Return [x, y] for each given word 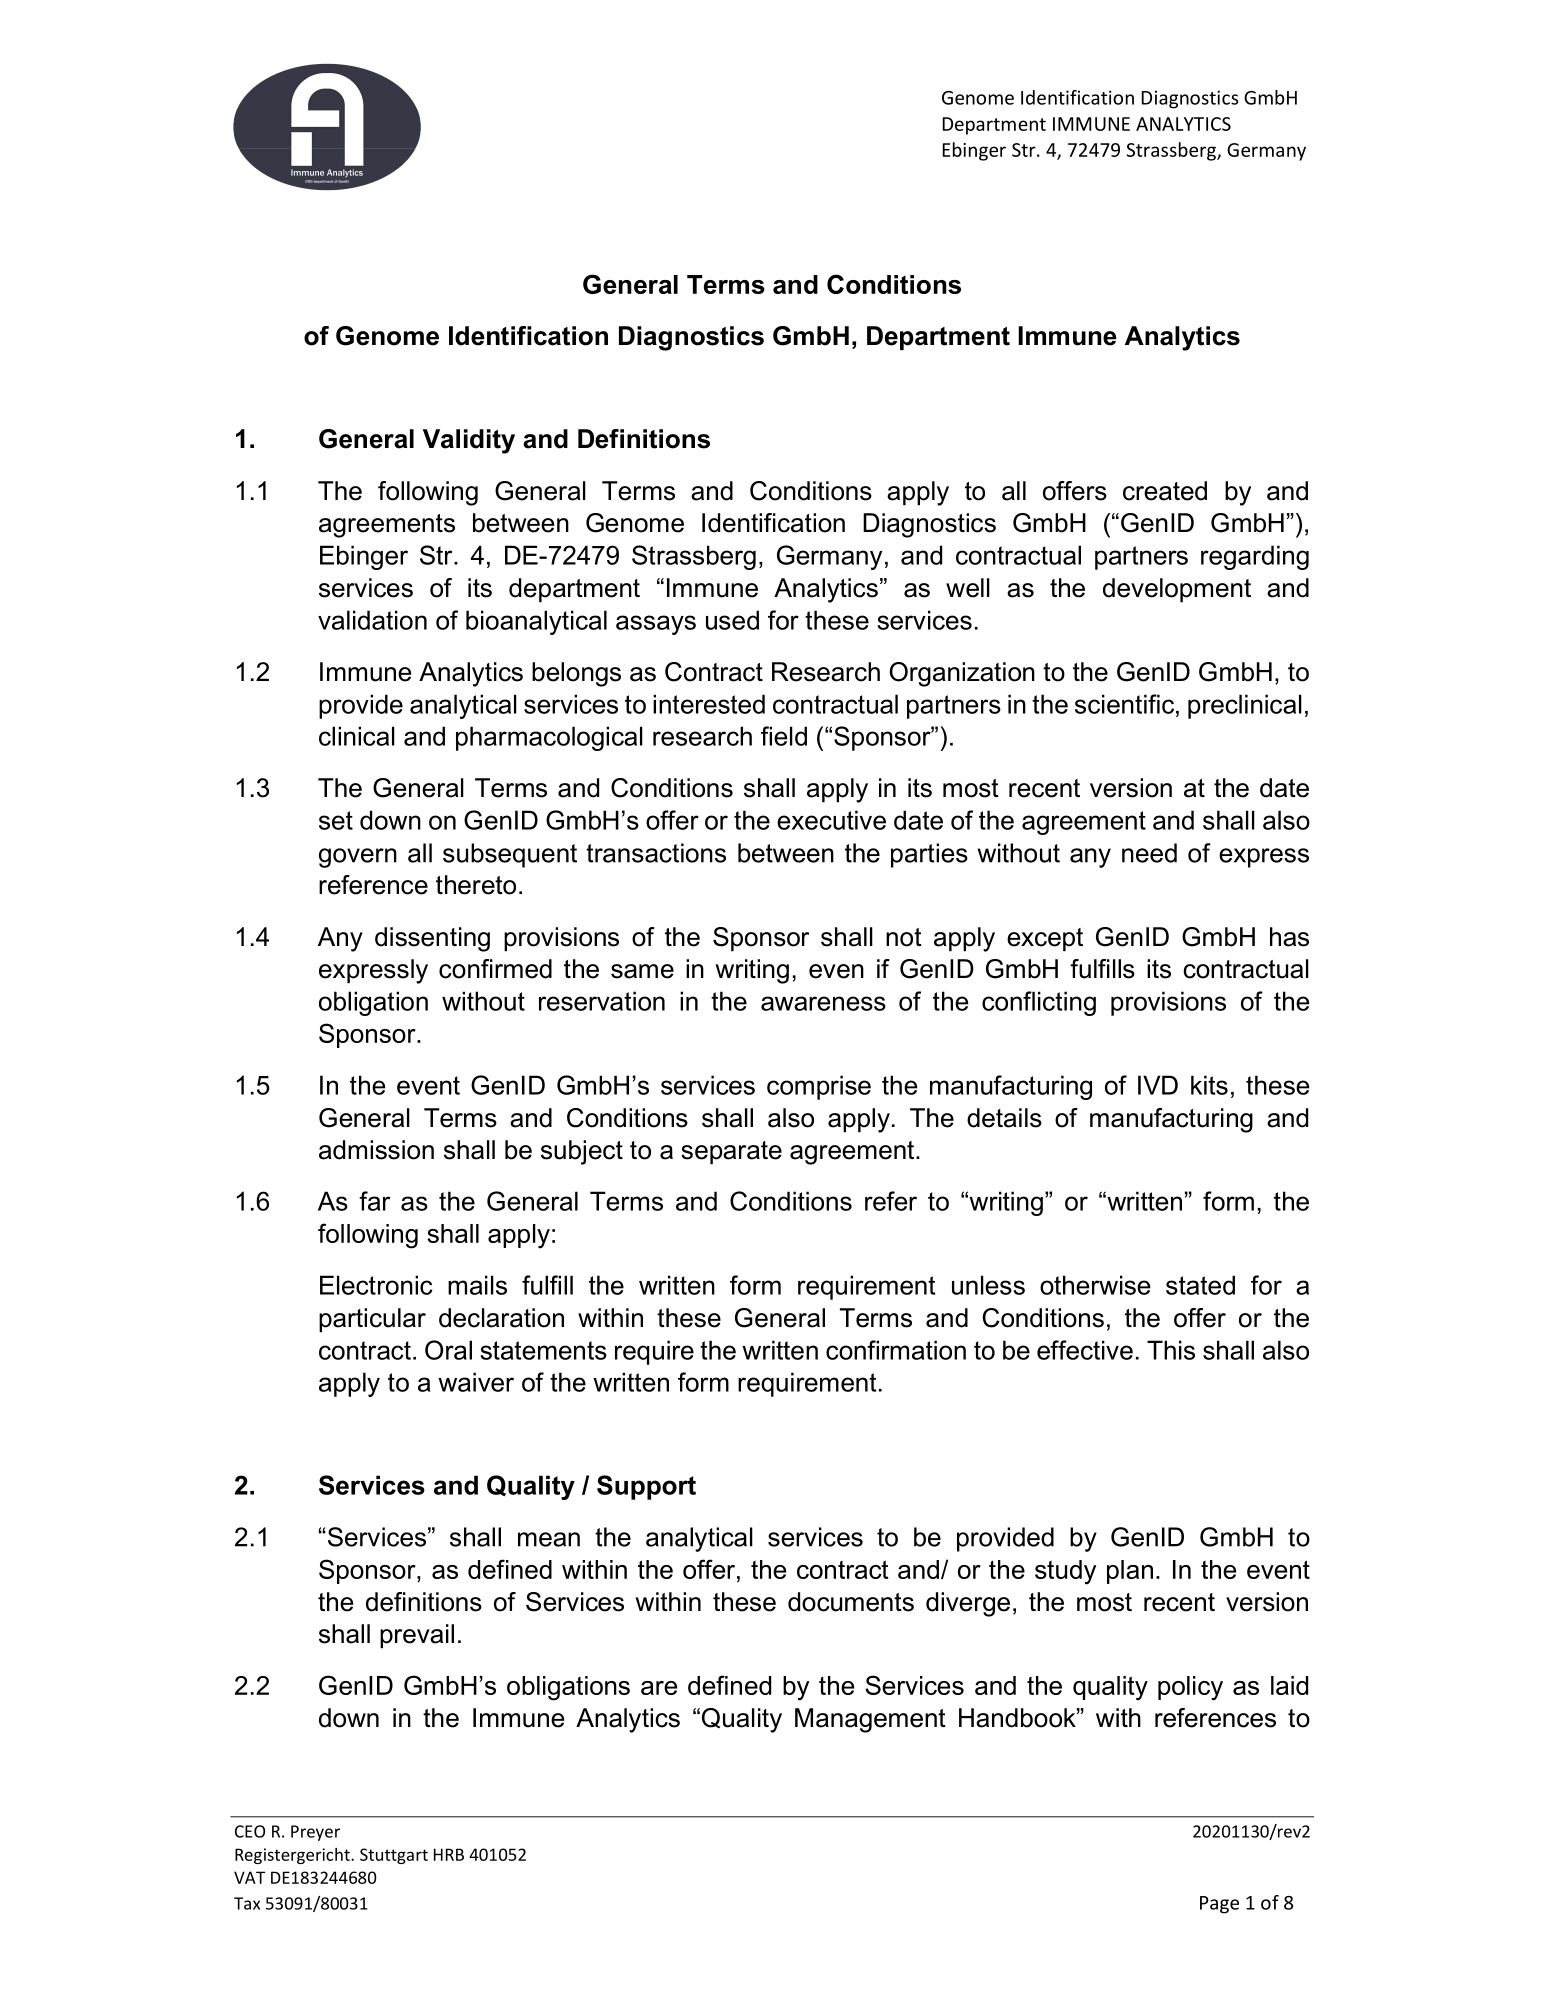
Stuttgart [394, 1856]
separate [731, 1153]
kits [1209, 1085]
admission [376, 1150]
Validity [469, 441]
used [732, 620]
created [1165, 491]
